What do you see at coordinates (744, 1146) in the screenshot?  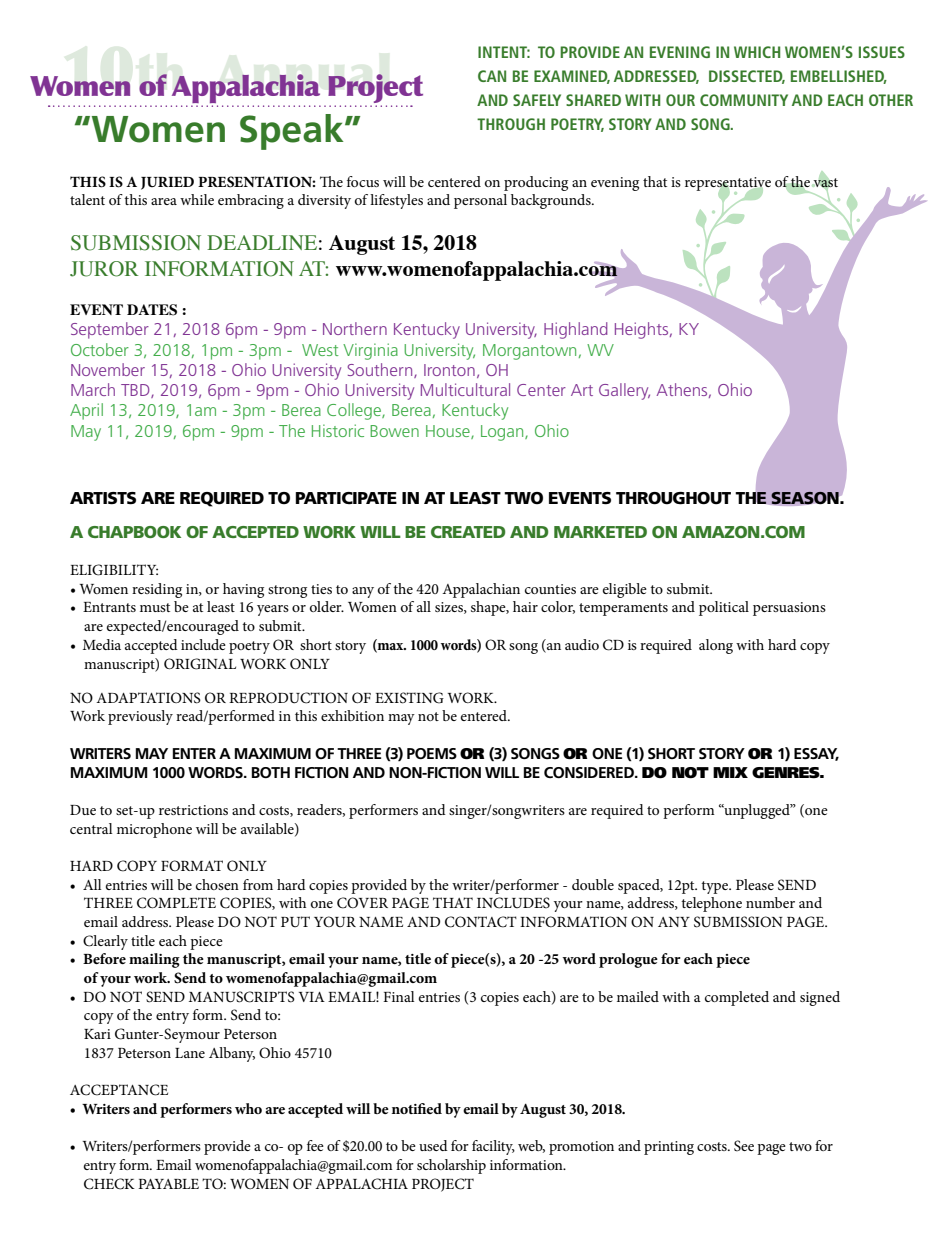 I see `See` at bounding box center [744, 1146].
